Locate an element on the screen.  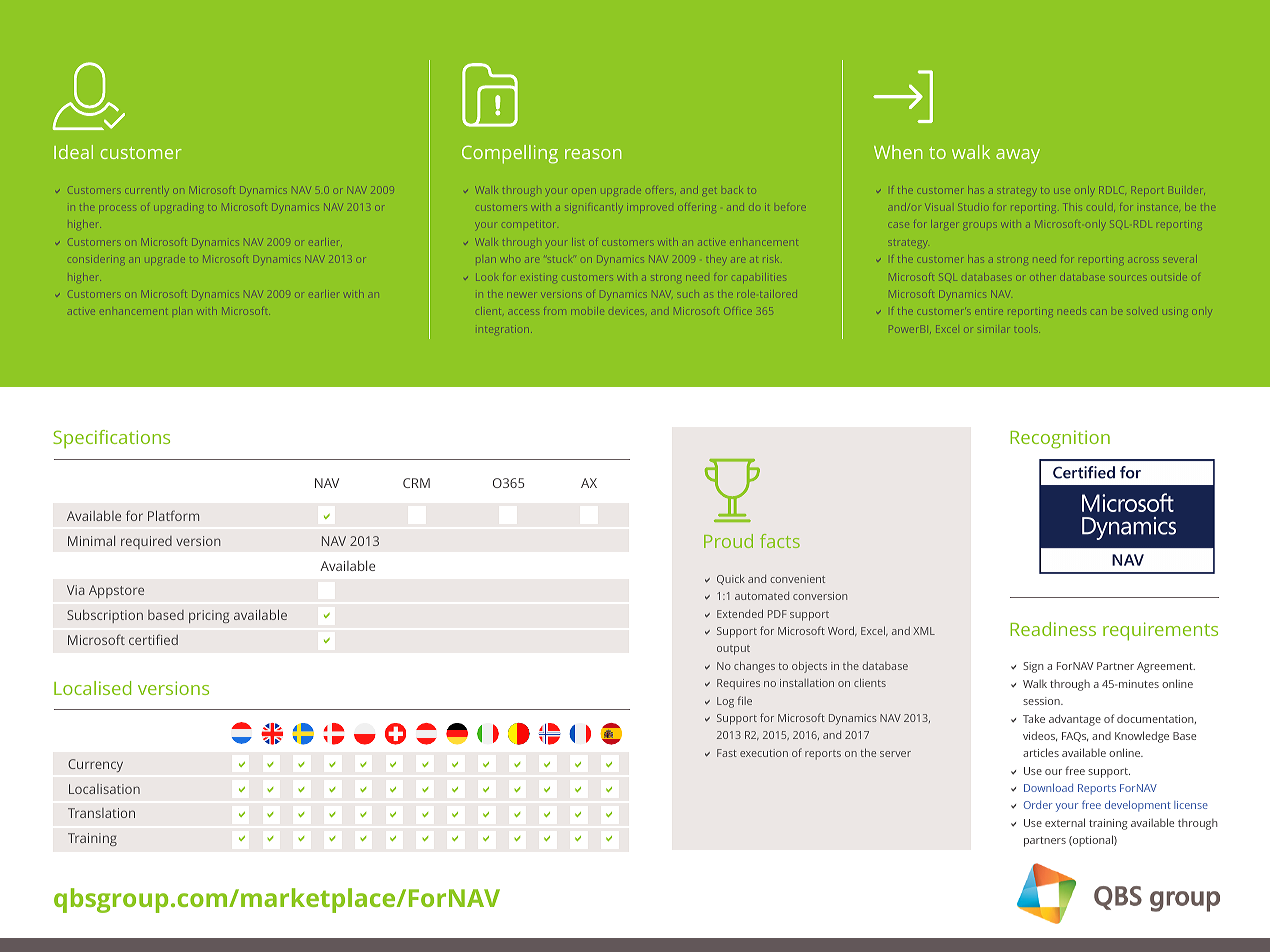
Fast is located at coordinates (727, 753).
